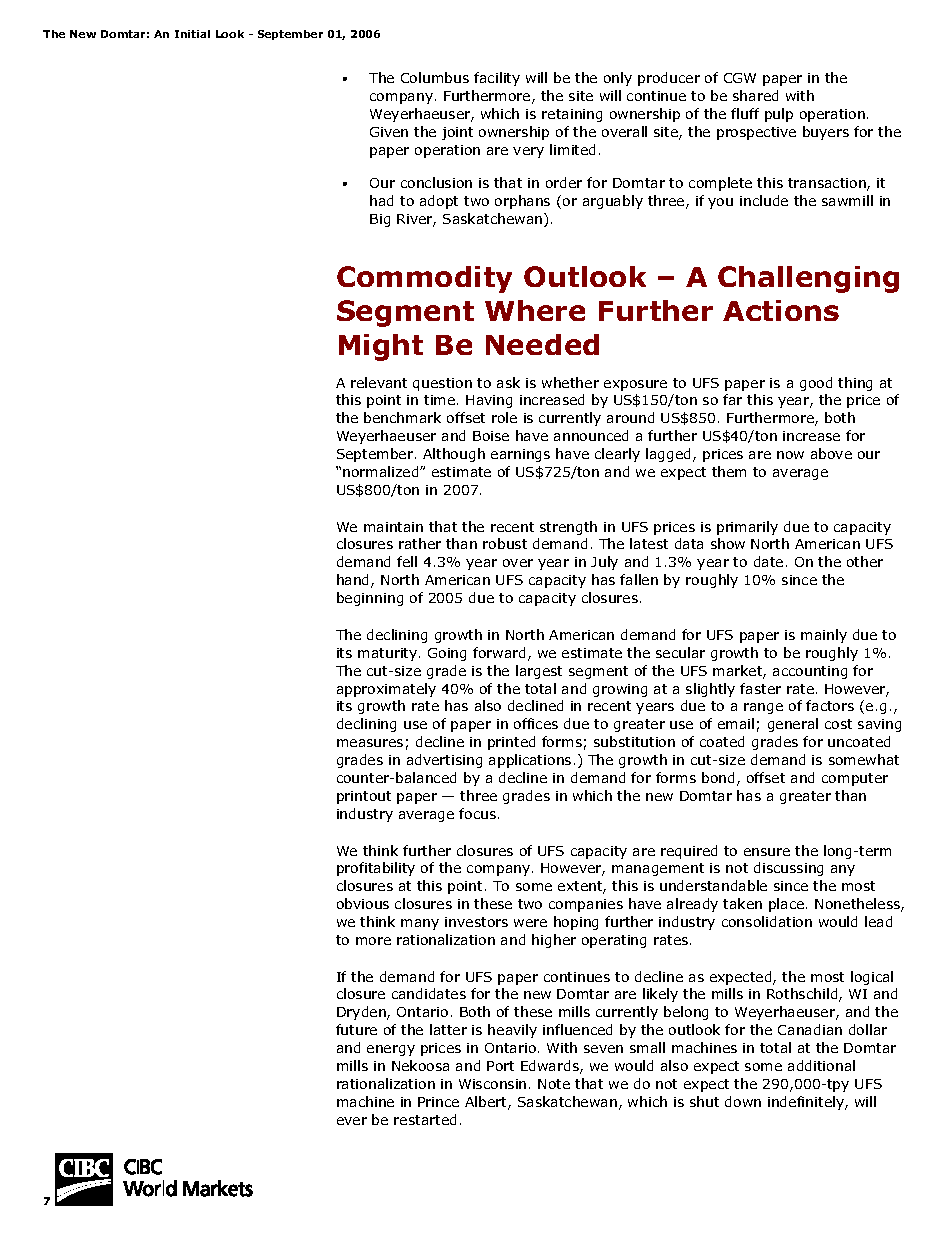 The image size is (952, 1233). I want to click on additional, so click(821, 1065).
